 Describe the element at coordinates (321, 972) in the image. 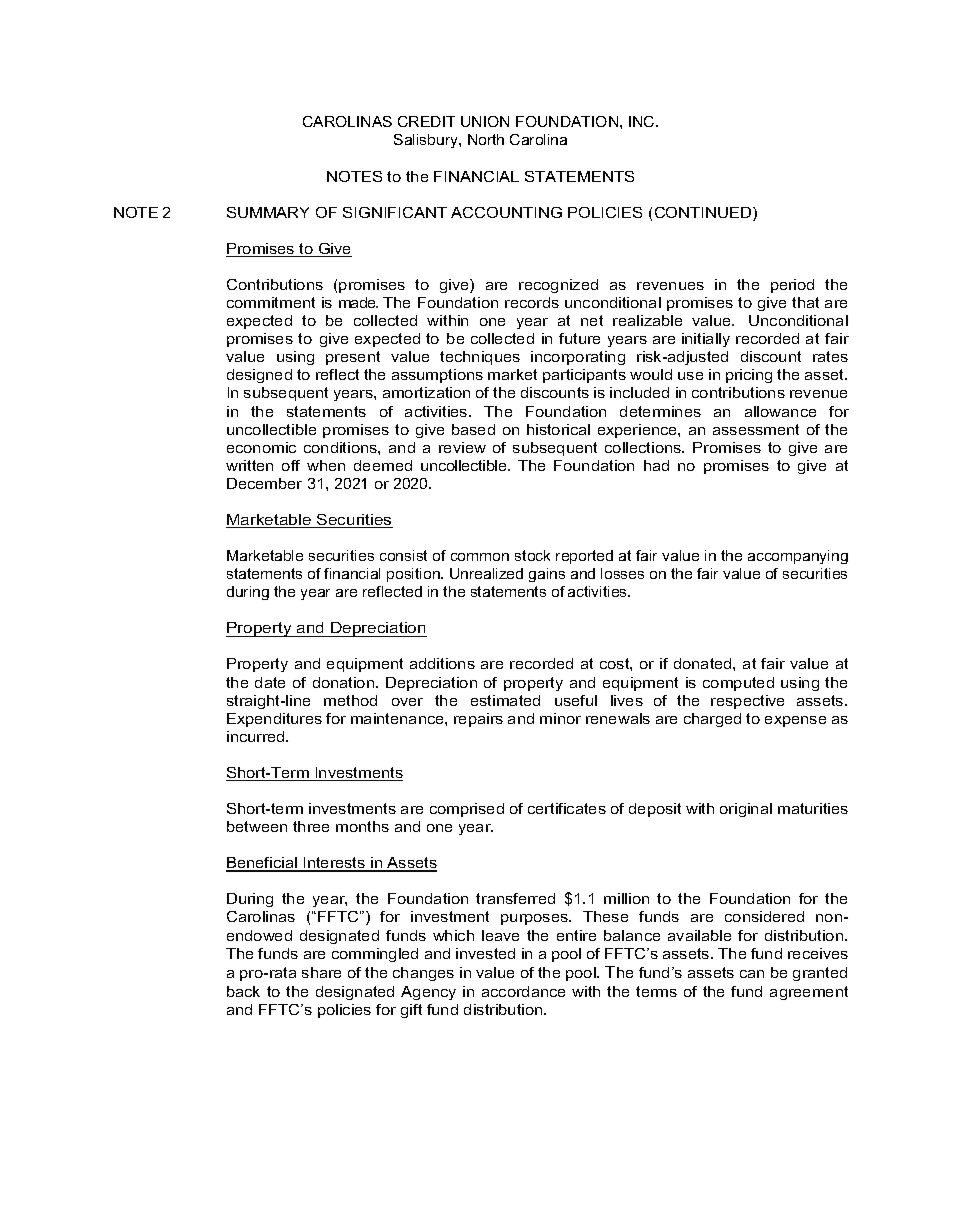

I see `share` at that location.
